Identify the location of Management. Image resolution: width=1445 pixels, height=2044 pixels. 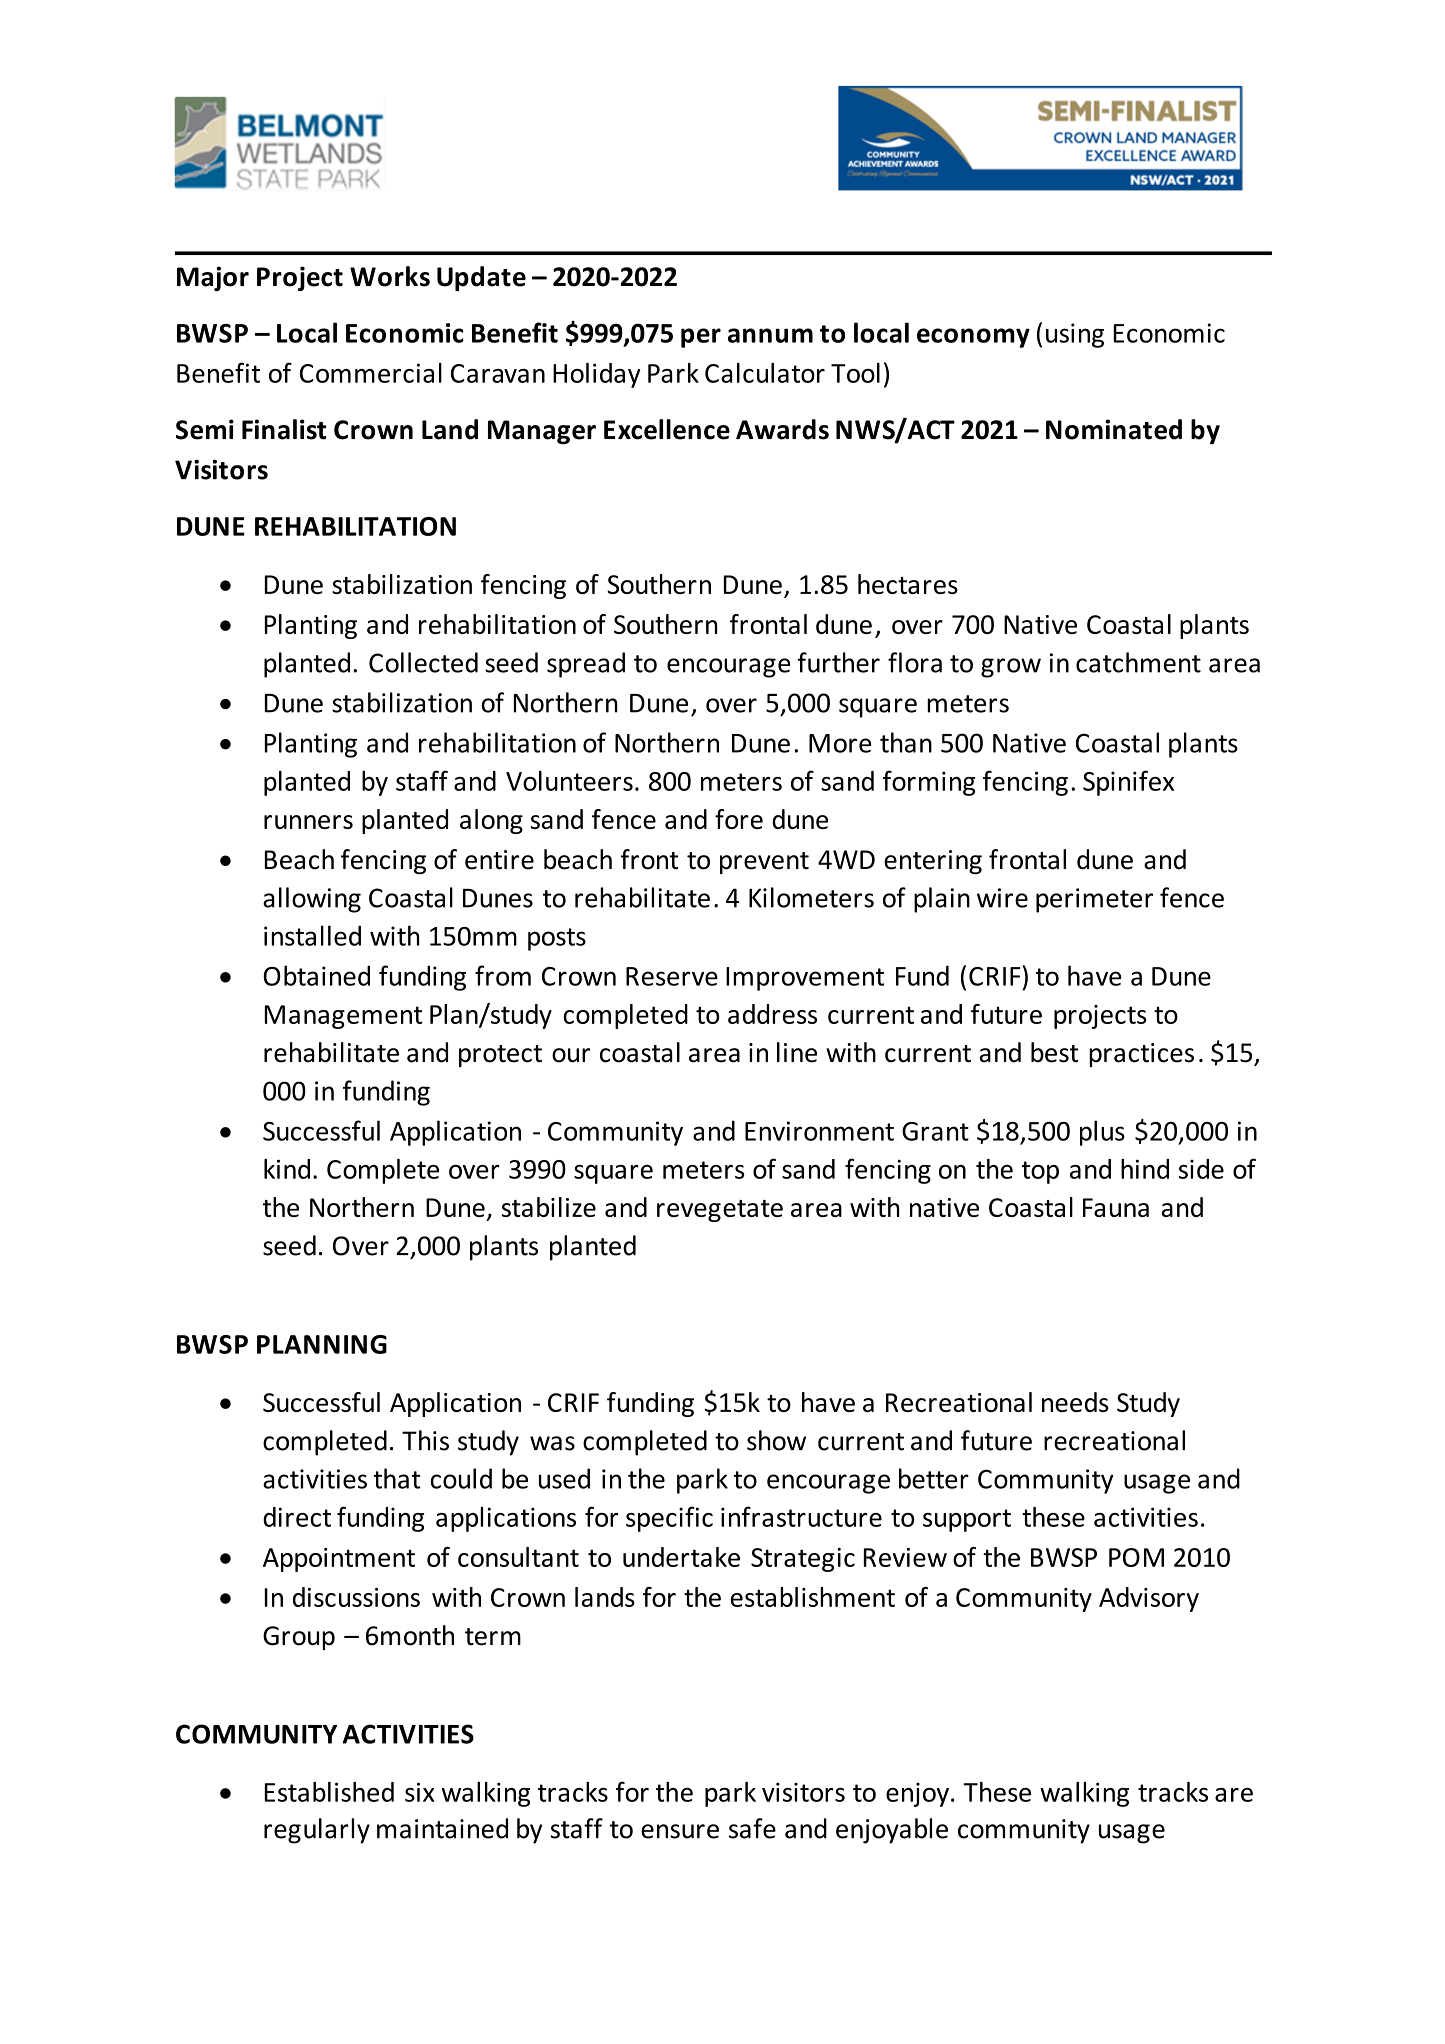
(343, 1017).
